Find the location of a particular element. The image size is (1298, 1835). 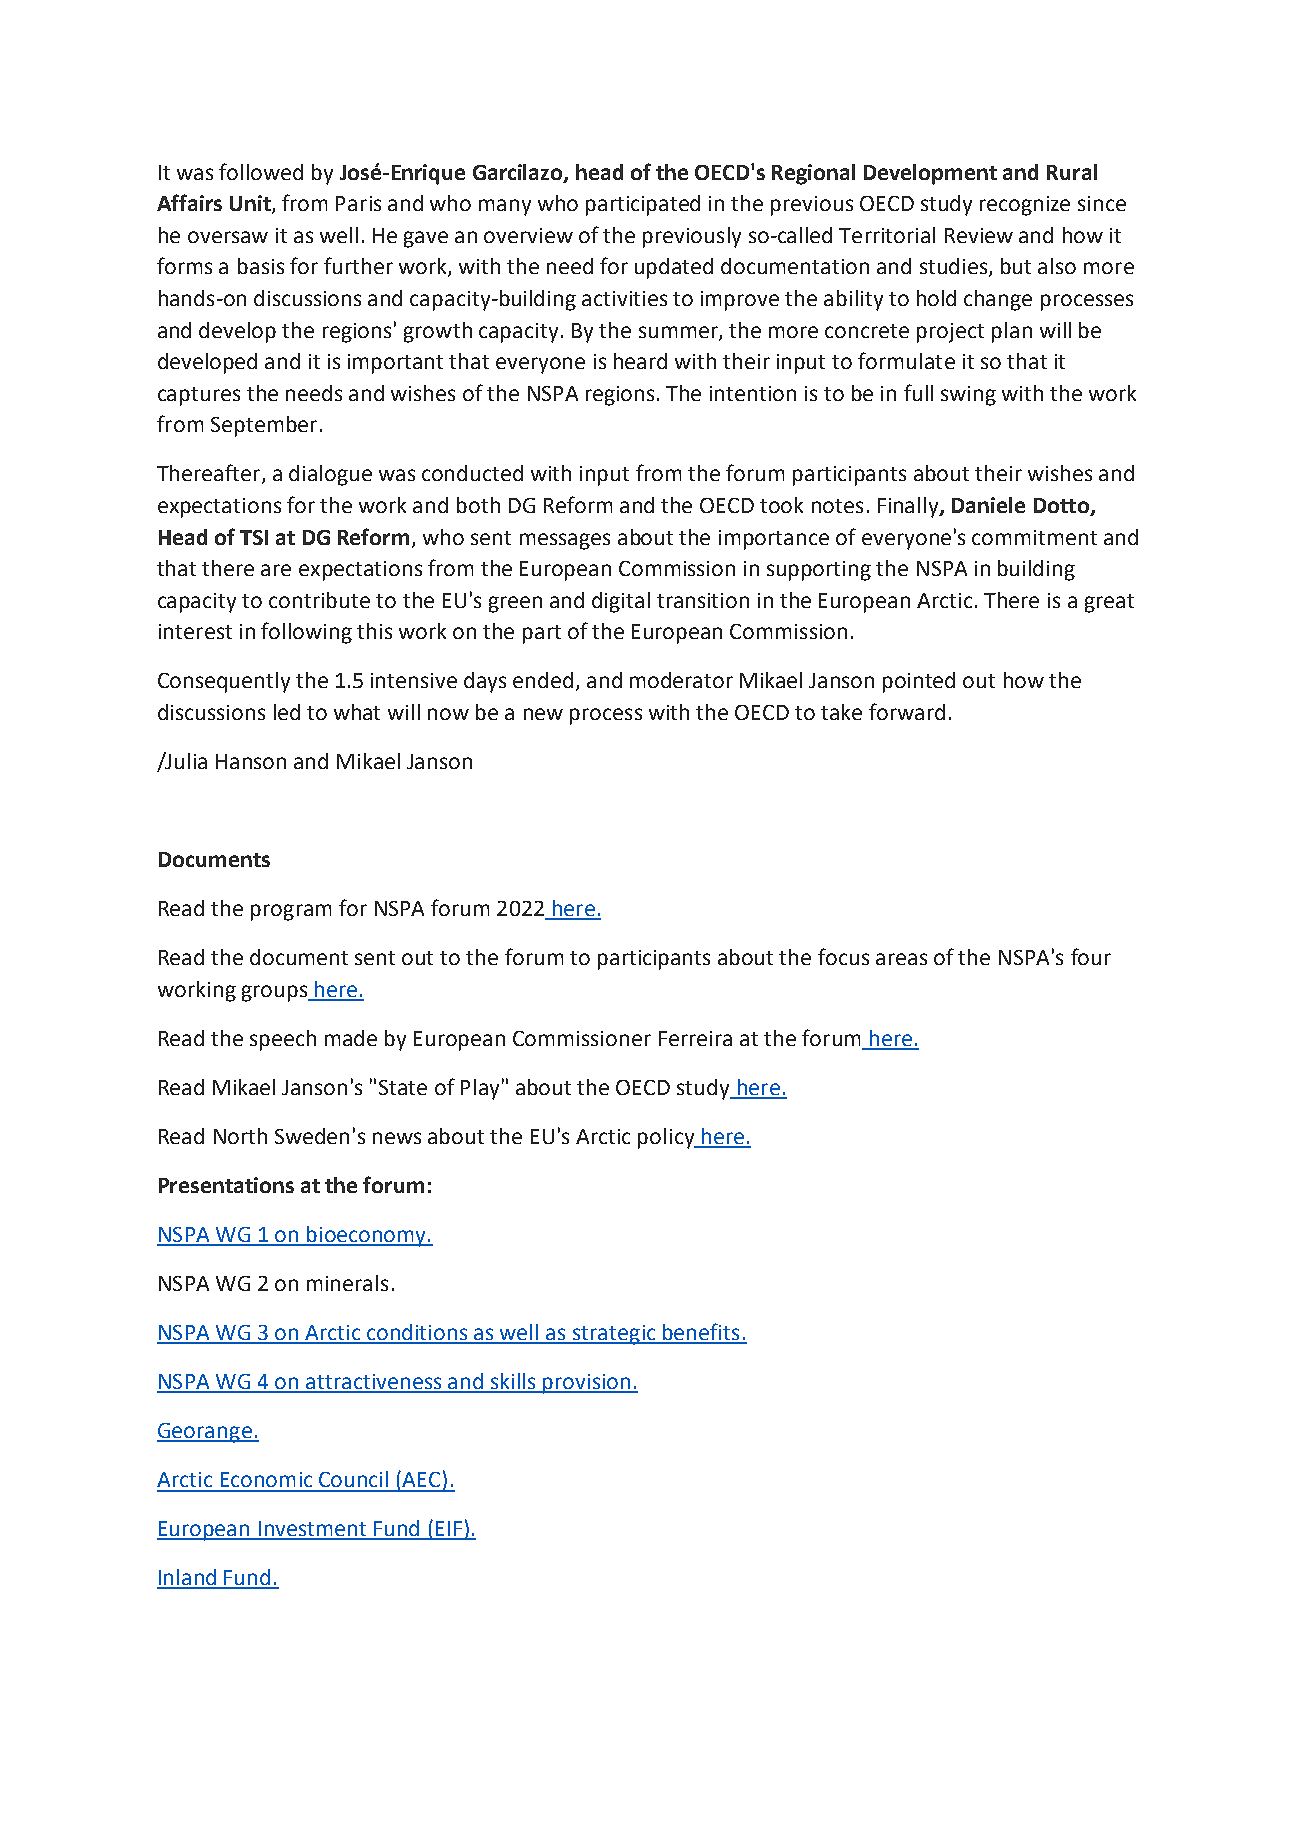

digital is located at coordinates (621, 602).
